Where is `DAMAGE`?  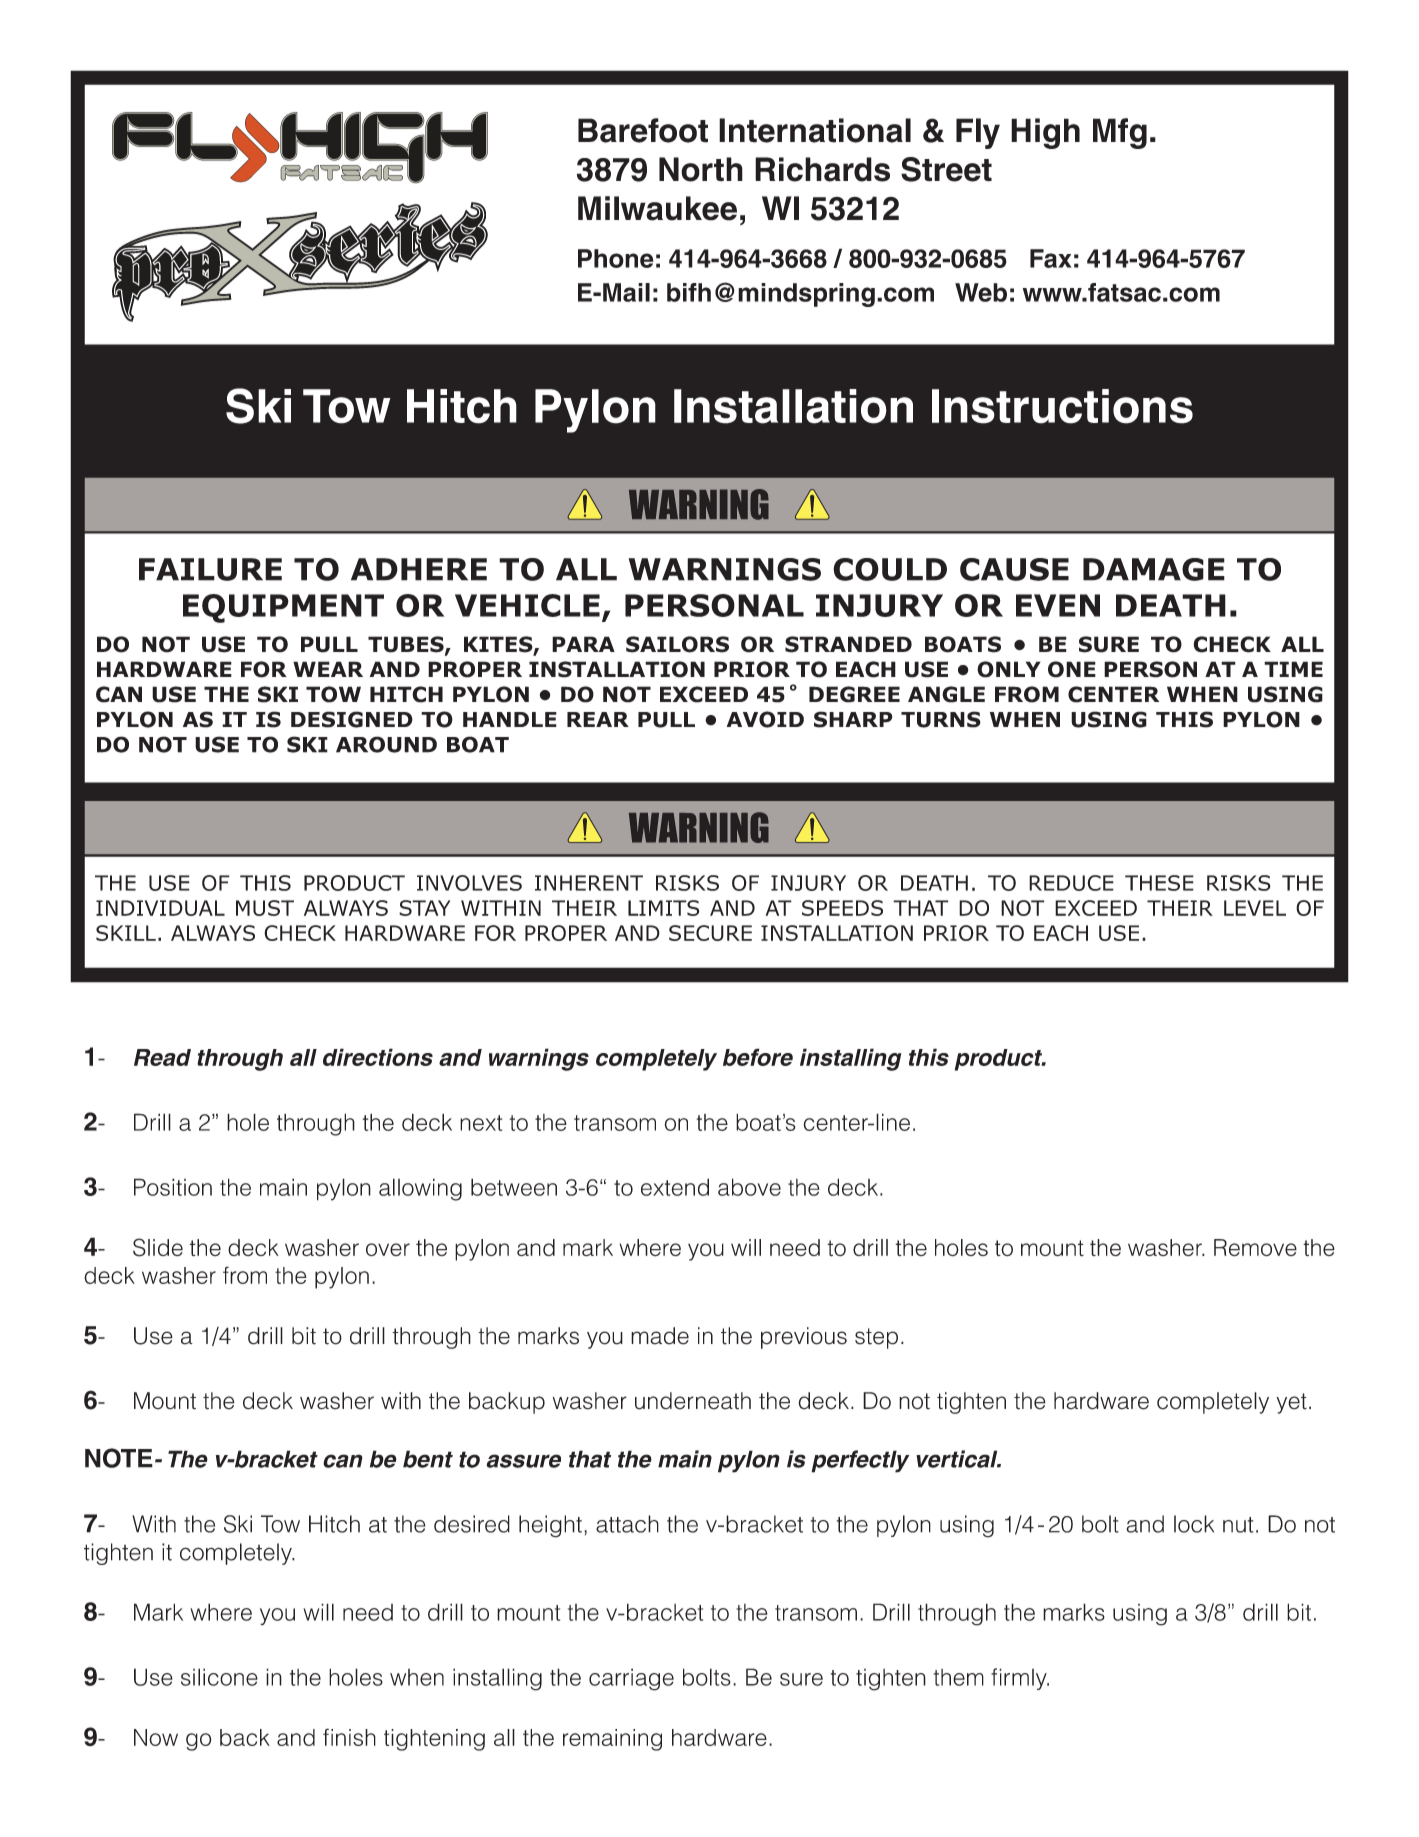 DAMAGE is located at coordinates (1154, 569).
